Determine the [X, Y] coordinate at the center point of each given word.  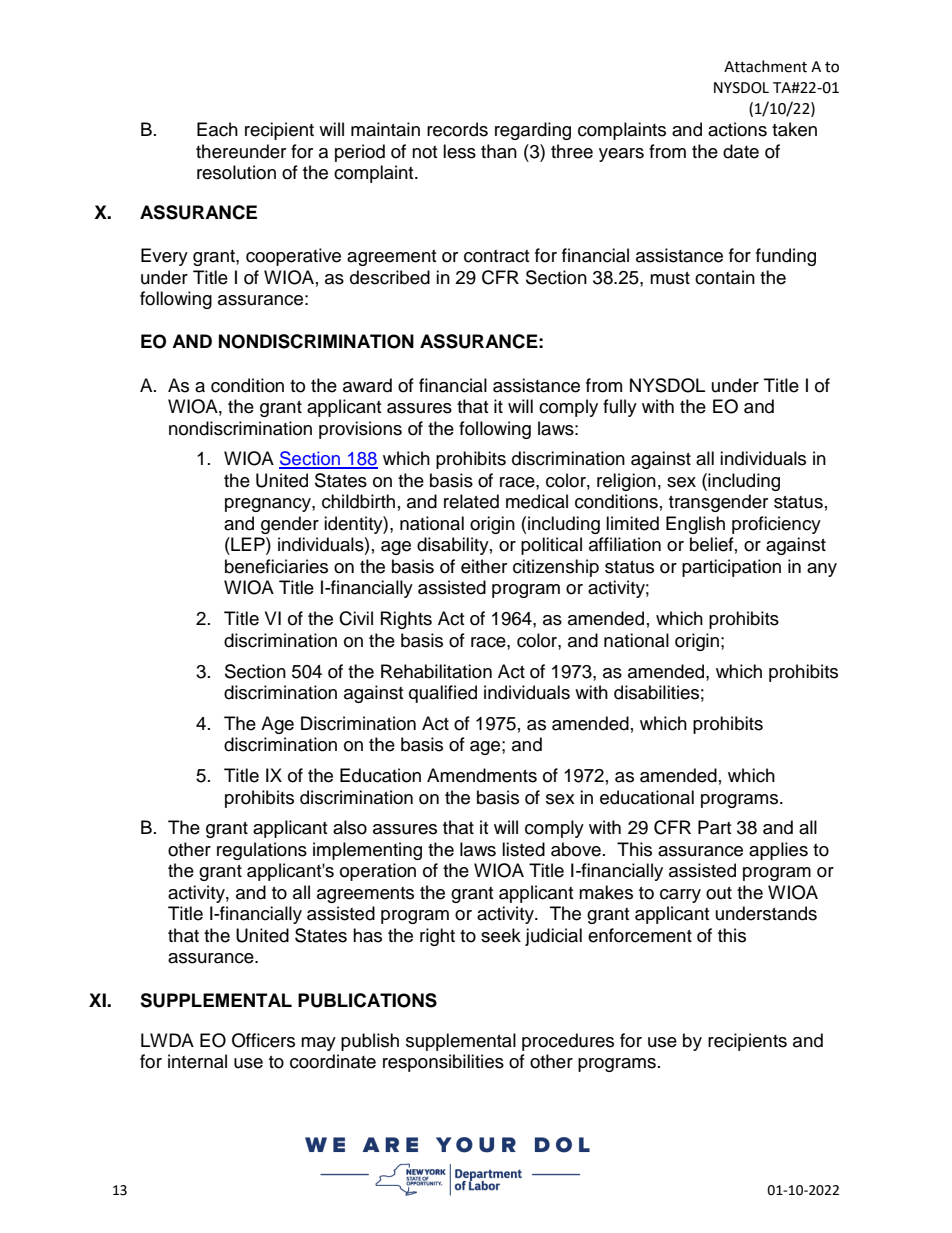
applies [778, 851]
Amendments [482, 775]
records [457, 129]
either [484, 566]
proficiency [776, 525]
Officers [263, 1040]
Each [217, 129]
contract [496, 256]
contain [725, 277]
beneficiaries [276, 566]
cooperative [293, 257]
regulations [262, 851]
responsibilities [443, 1063]
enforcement [640, 935]
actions [737, 129]
